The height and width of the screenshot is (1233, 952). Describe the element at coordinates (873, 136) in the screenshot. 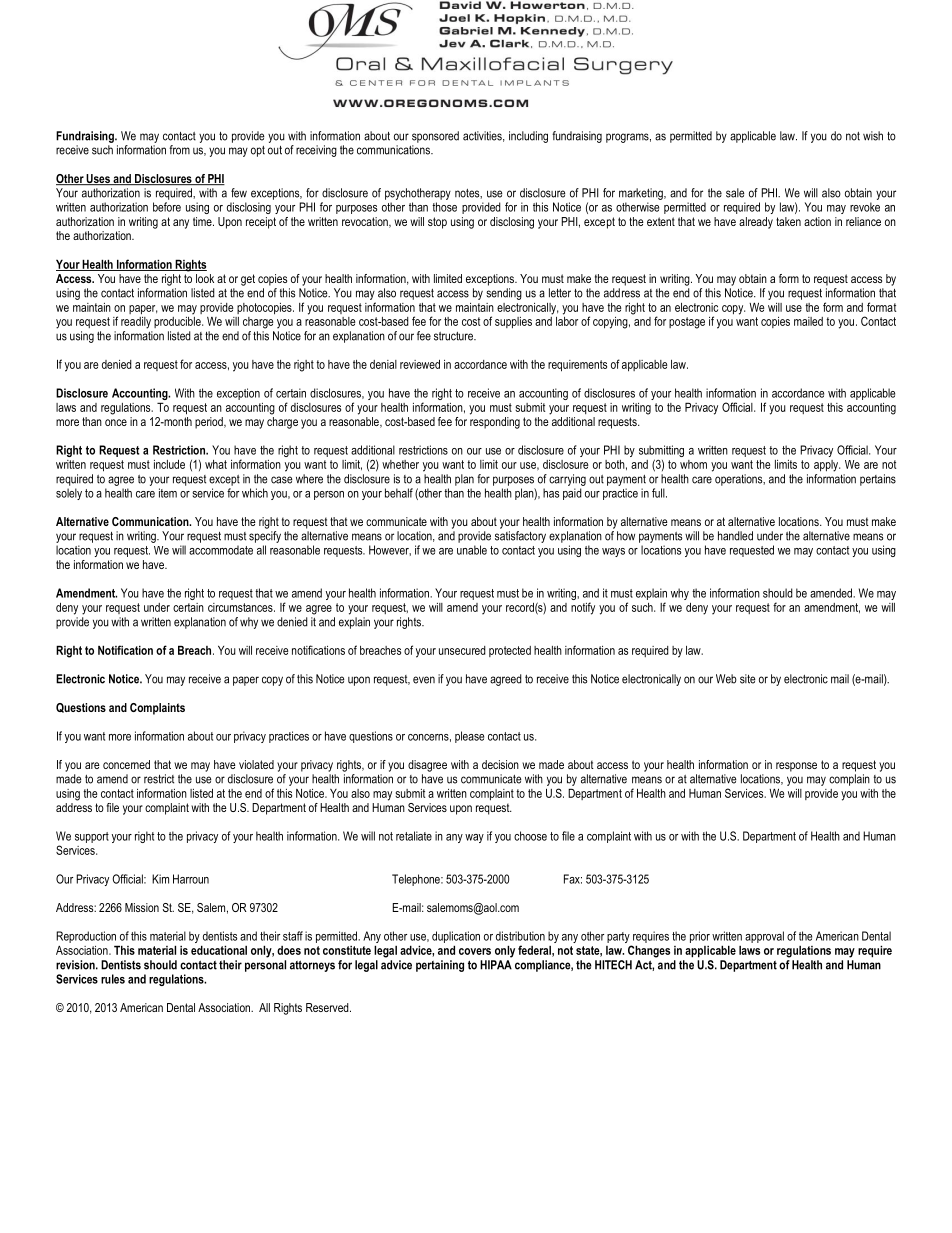

I see `wish` at that location.
